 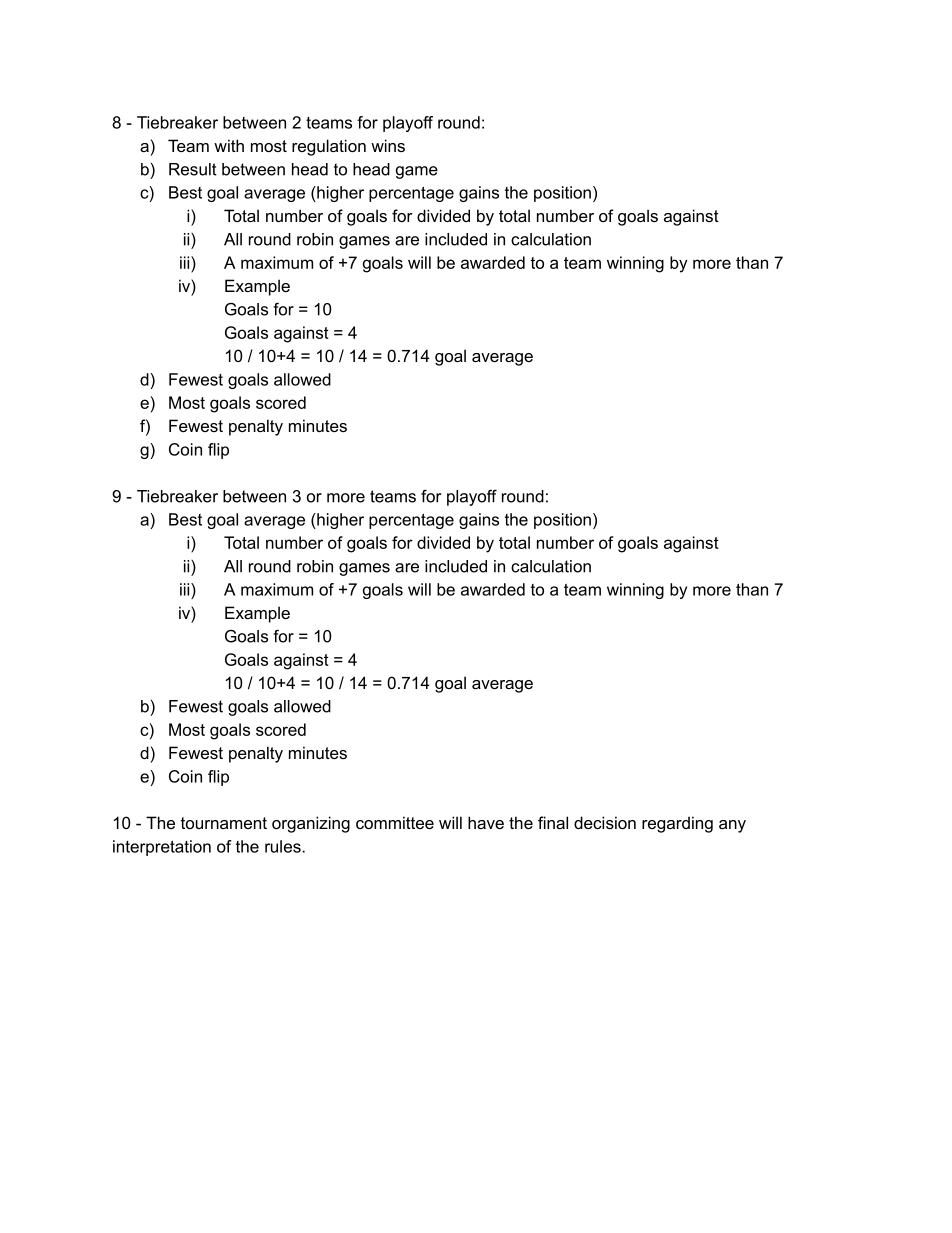 I want to click on with, so click(x=229, y=145).
